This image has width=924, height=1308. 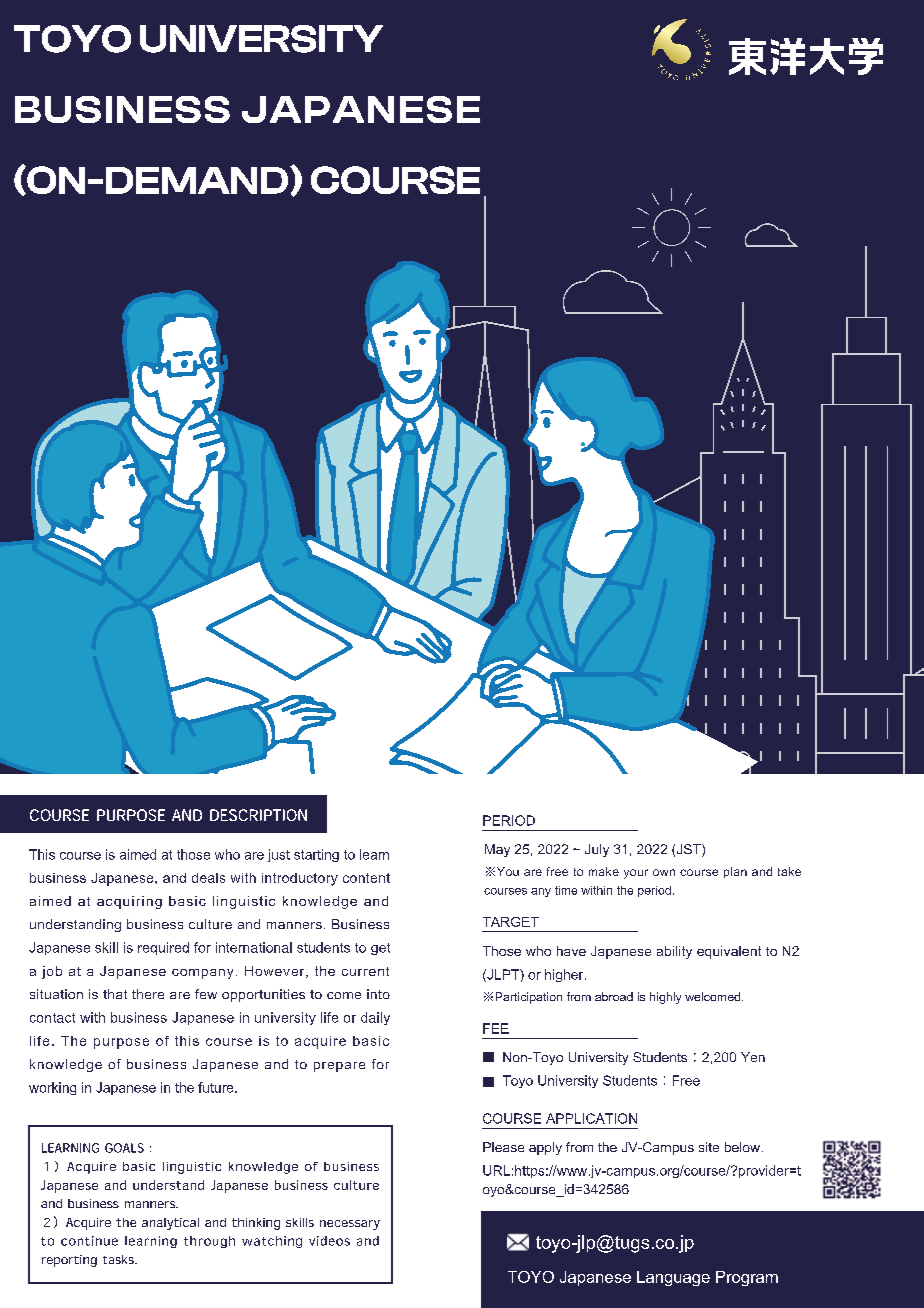 I want to click on May, so click(x=497, y=850).
